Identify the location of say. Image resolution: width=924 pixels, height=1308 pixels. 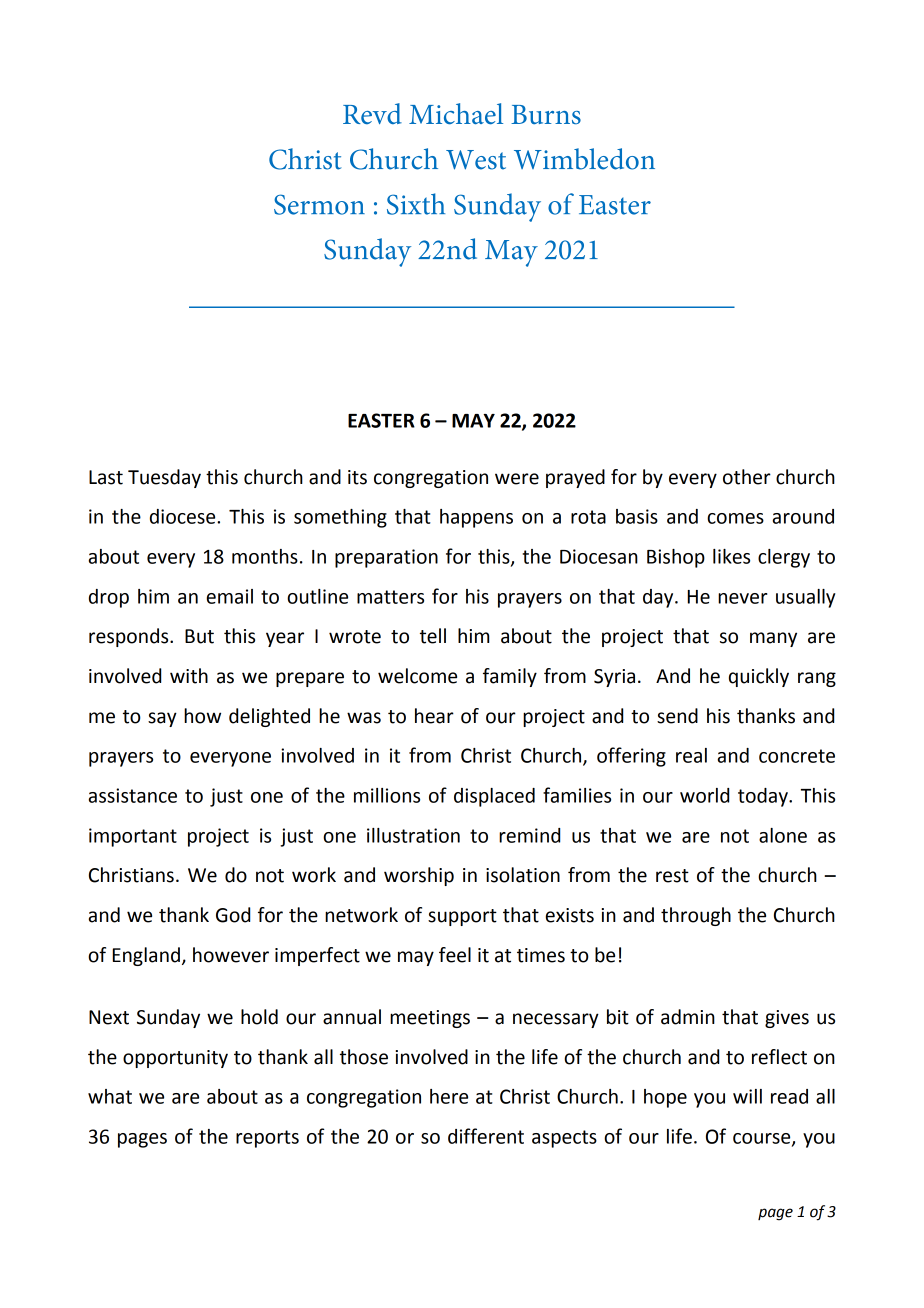
(162, 719).
